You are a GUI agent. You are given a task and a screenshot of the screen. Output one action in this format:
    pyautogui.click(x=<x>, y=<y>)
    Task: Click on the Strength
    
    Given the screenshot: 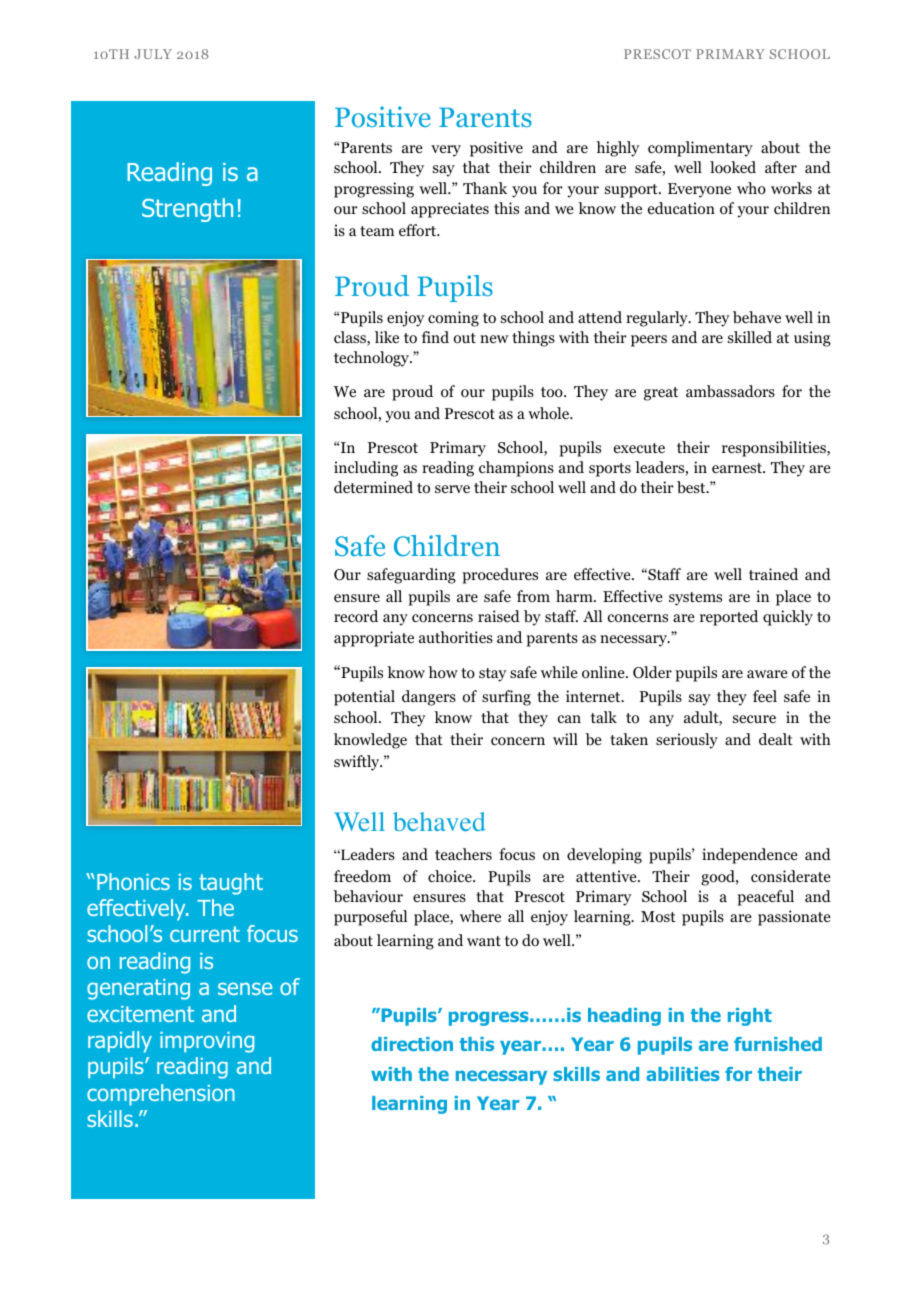 What is the action you would take?
    pyautogui.click(x=187, y=210)
